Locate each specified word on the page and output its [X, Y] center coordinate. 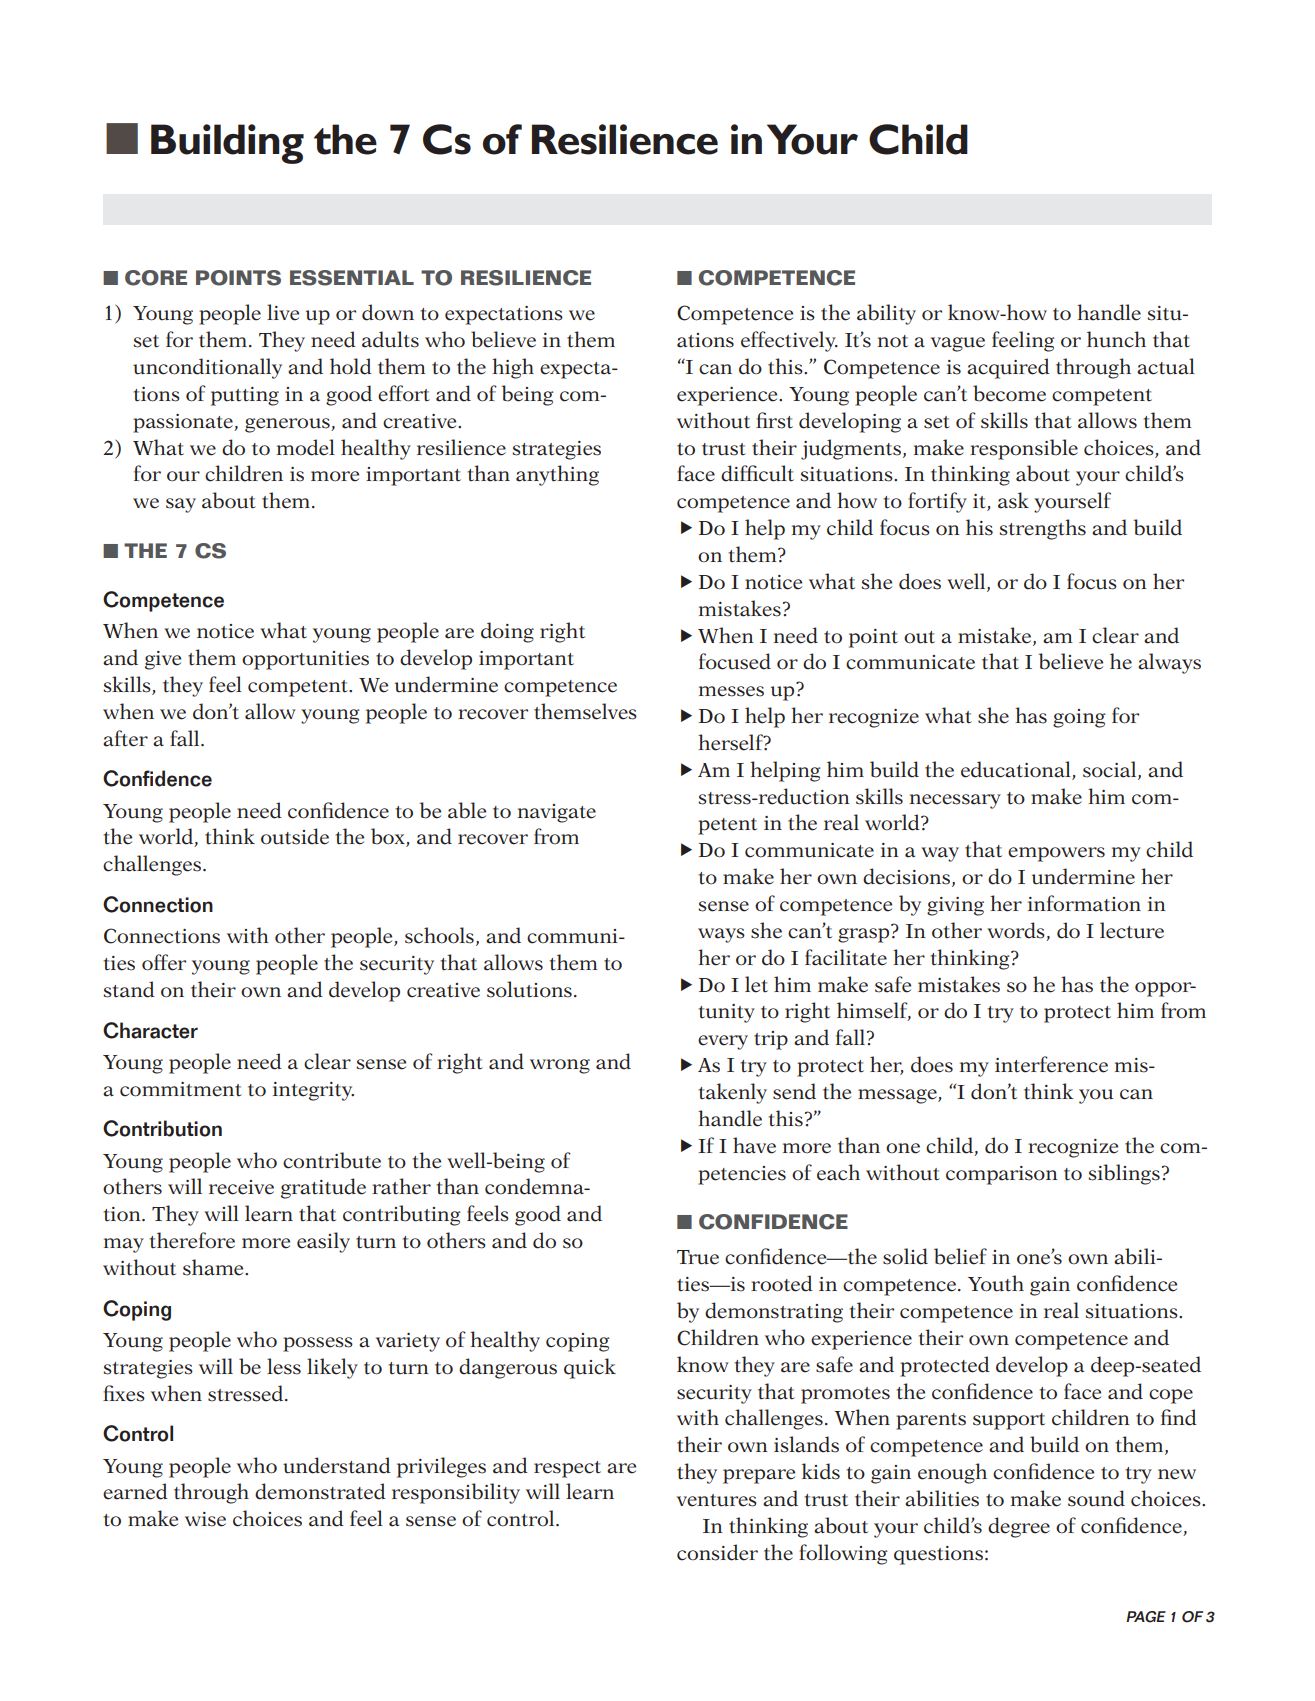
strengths [1042, 529]
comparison [1002, 1175]
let [756, 984]
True [698, 1257]
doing [507, 632]
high [513, 368]
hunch [1116, 339]
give [163, 660]
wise [205, 1519]
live [283, 312]
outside [295, 836]
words [1017, 931]
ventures [717, 1500]
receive [241, 1187]
